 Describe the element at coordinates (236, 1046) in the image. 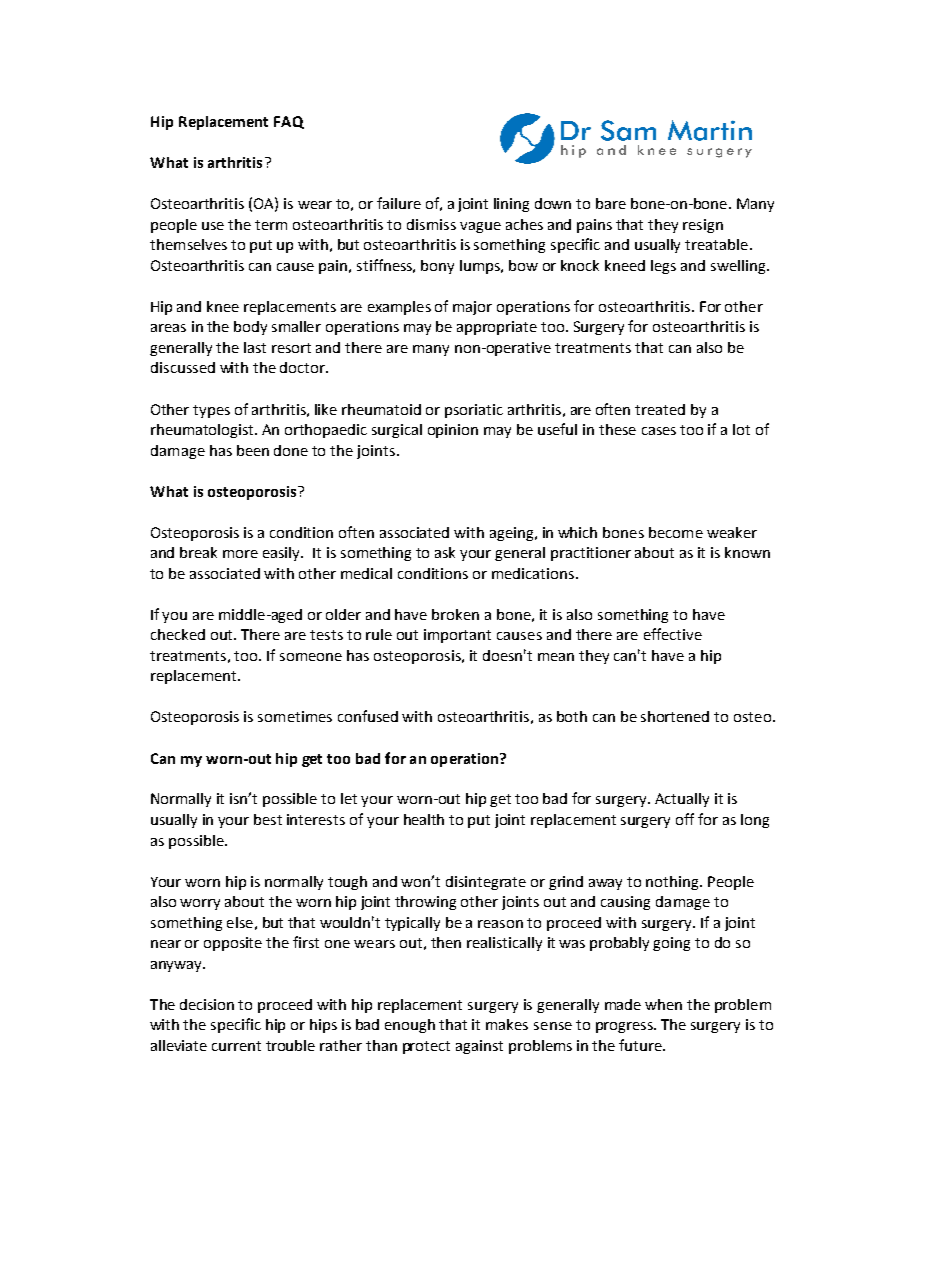

I see `current` at that location.
